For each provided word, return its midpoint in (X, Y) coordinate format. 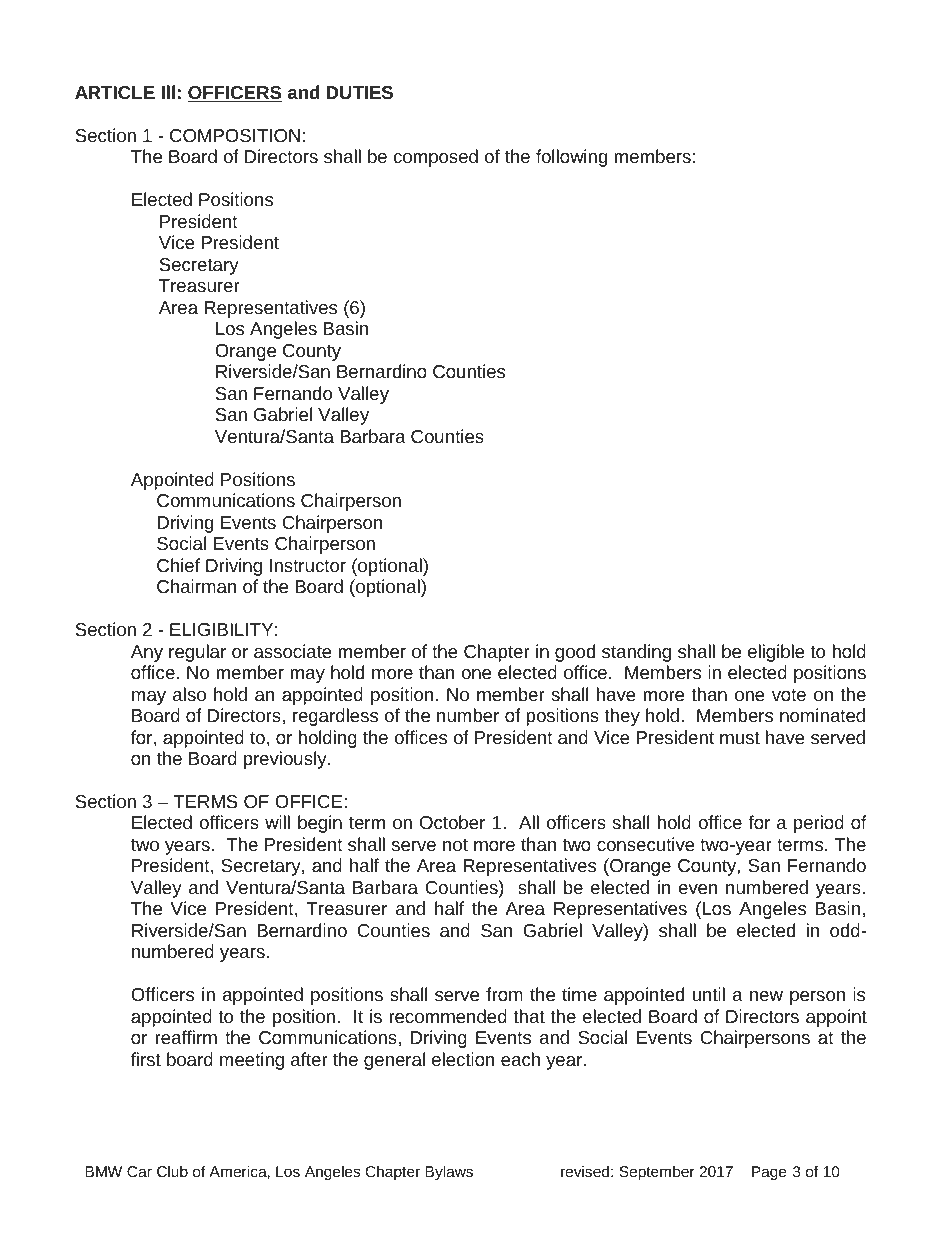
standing (636, 653)
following (571, 158)
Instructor (308, 565)
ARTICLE (115, 92)
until (709, 994)
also (189, 694)
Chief (178, 565)
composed (436, 158)
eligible (776, 653)
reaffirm (186, 1037)
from (504, 994)
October (452, 822)
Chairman (196, 586)
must (740, 738)
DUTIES (359, 92)
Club (172, 1171)
